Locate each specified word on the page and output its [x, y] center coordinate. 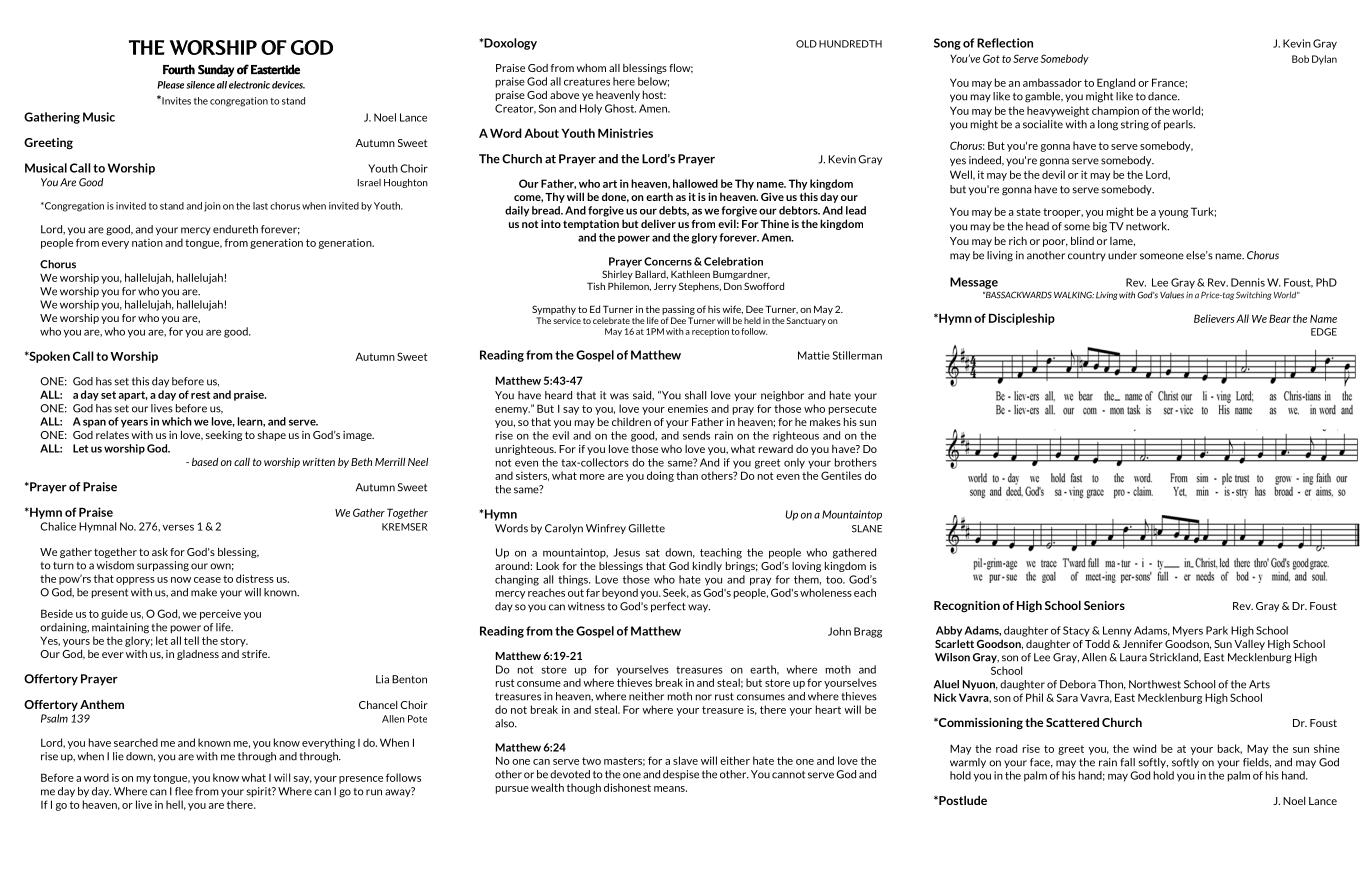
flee [184, 791]
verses [178, 527]
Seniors [1104, 605]
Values [1172, 295]
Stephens [700, 287]
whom [591, 68]
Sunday [216, 70]
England [1116, 83]
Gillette [646, 528]
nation [147, 243]
